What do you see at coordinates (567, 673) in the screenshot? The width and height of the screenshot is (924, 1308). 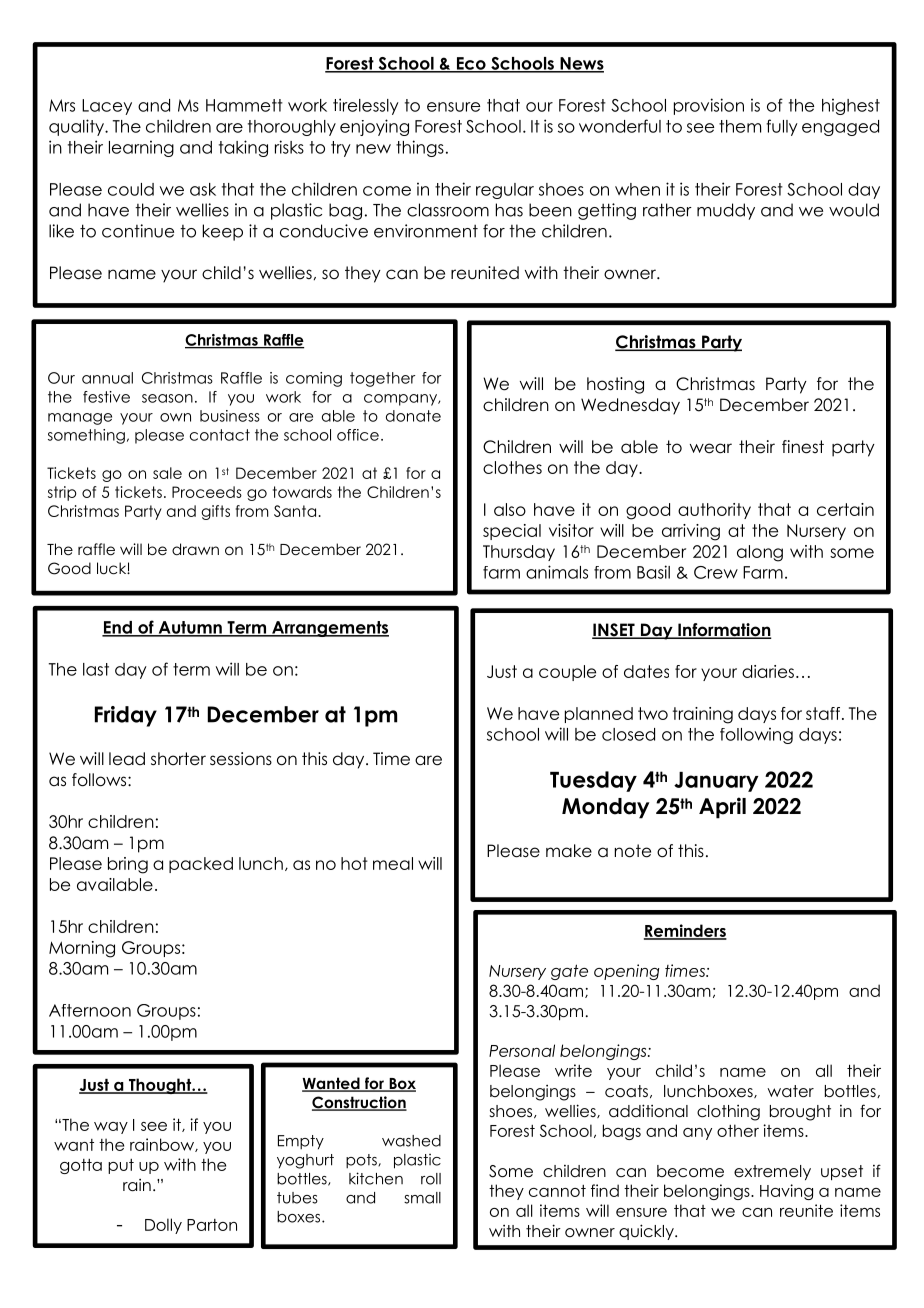 I see `couple` at bounding box center [567, 673].
